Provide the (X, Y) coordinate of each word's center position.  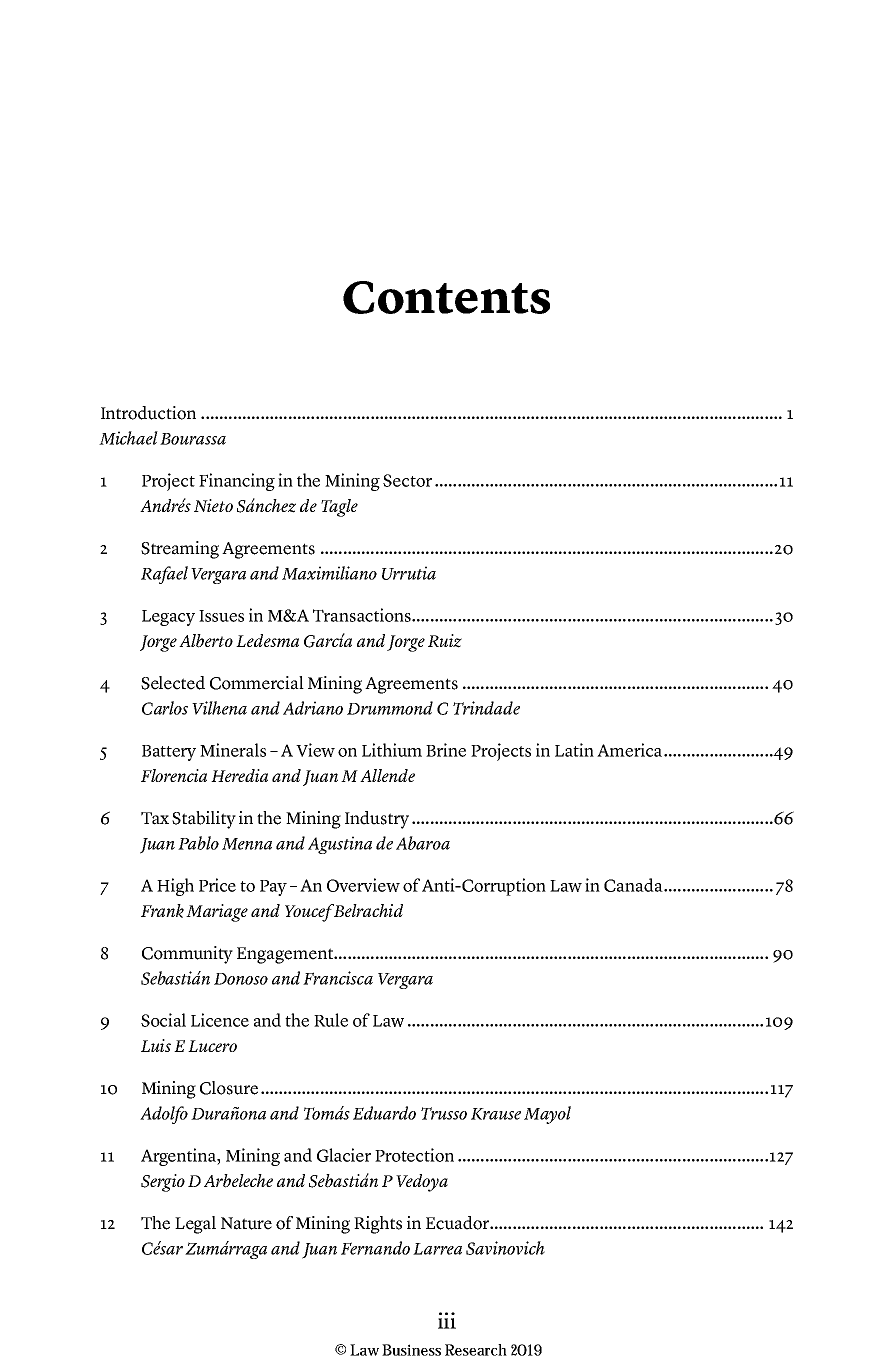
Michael (128, 438)
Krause (496, 1114)
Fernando (375, 1248)
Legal (195, 1225)
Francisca (338, 978)
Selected (173, 683)
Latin (574, 750)
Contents (446, 297)
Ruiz (445, 641)
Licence (220, 1020)
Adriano (313, 708)
